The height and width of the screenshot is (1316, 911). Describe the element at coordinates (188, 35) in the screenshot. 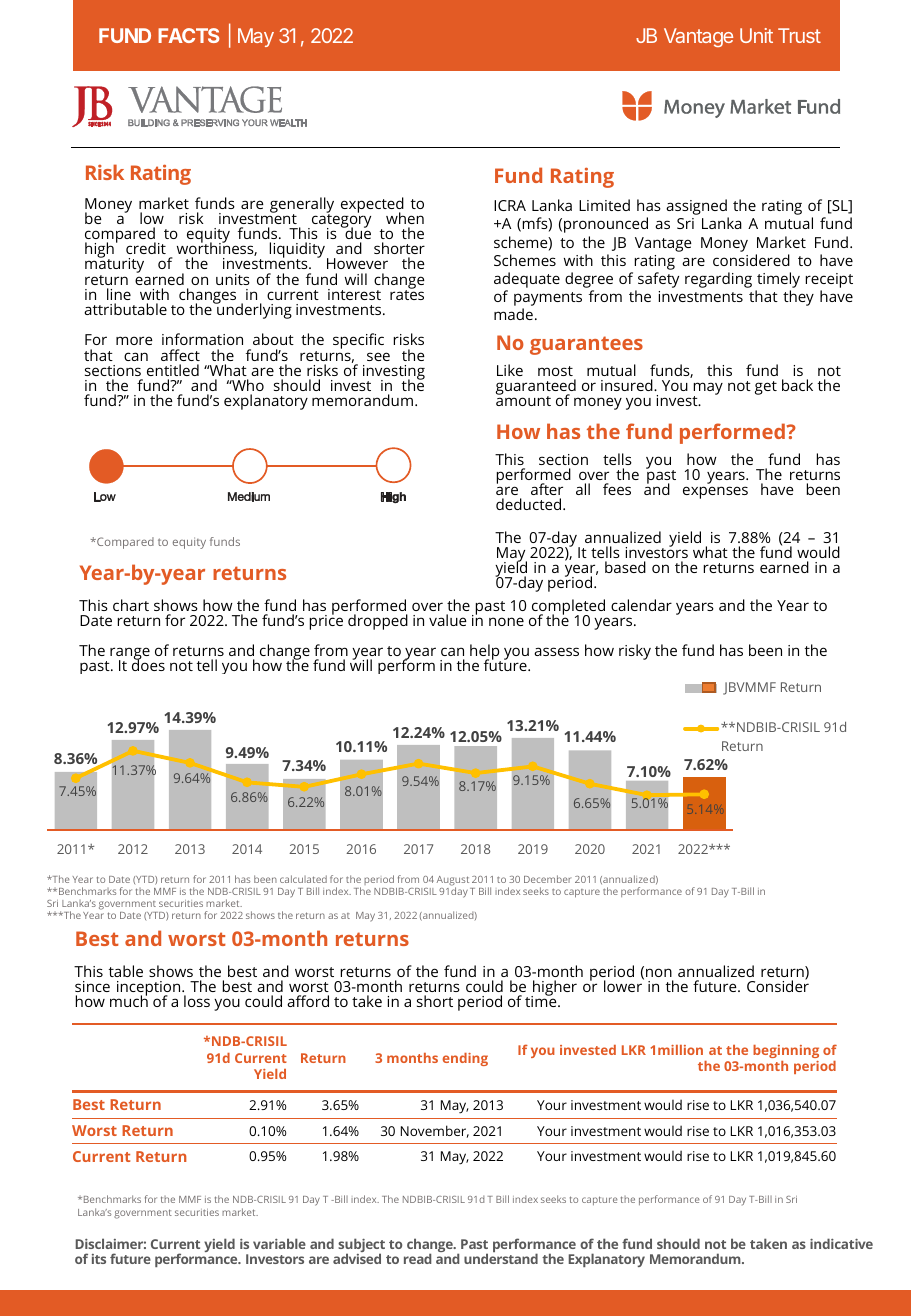

I see `FACTS` at that location.
